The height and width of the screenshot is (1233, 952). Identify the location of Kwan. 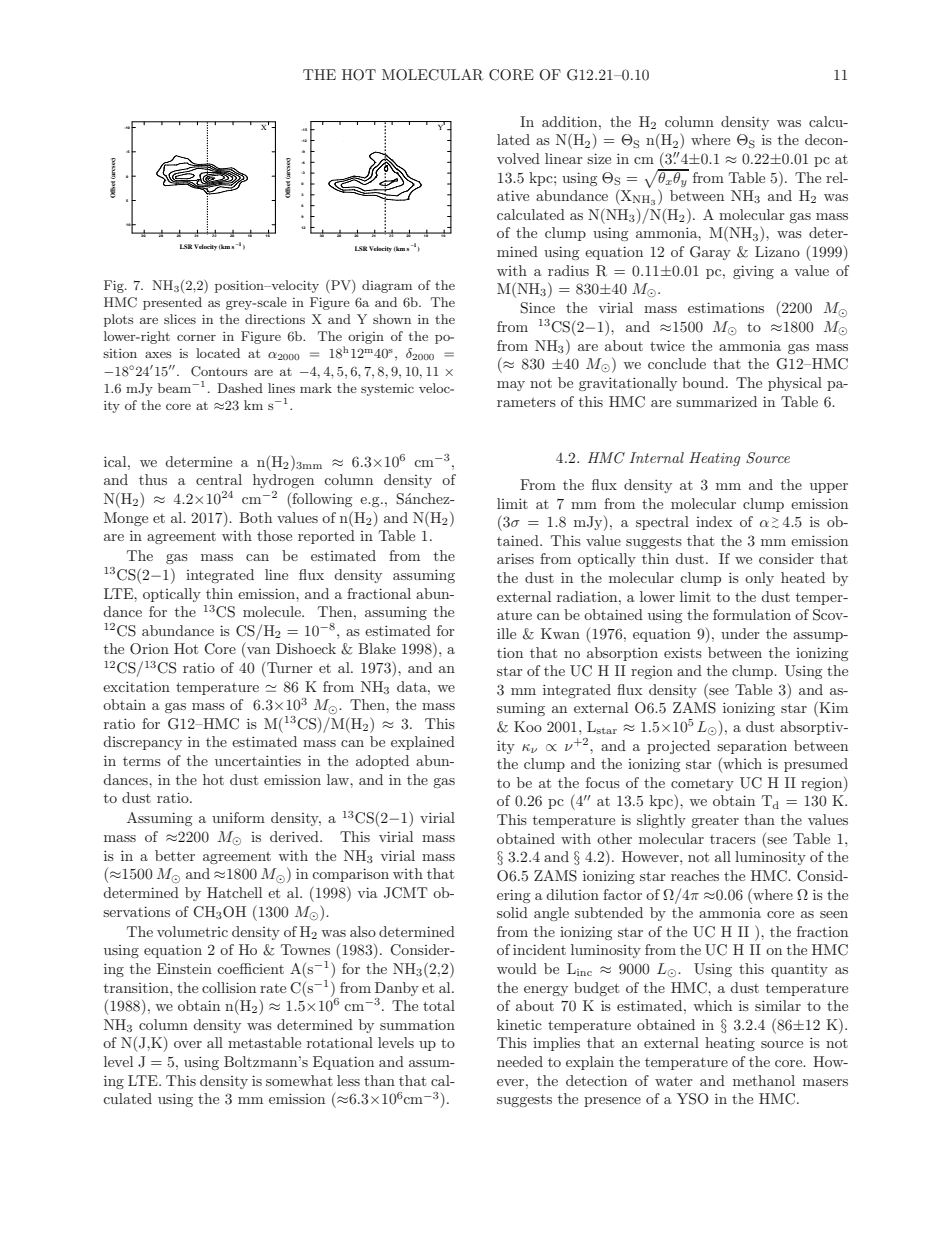
(560, 633).
